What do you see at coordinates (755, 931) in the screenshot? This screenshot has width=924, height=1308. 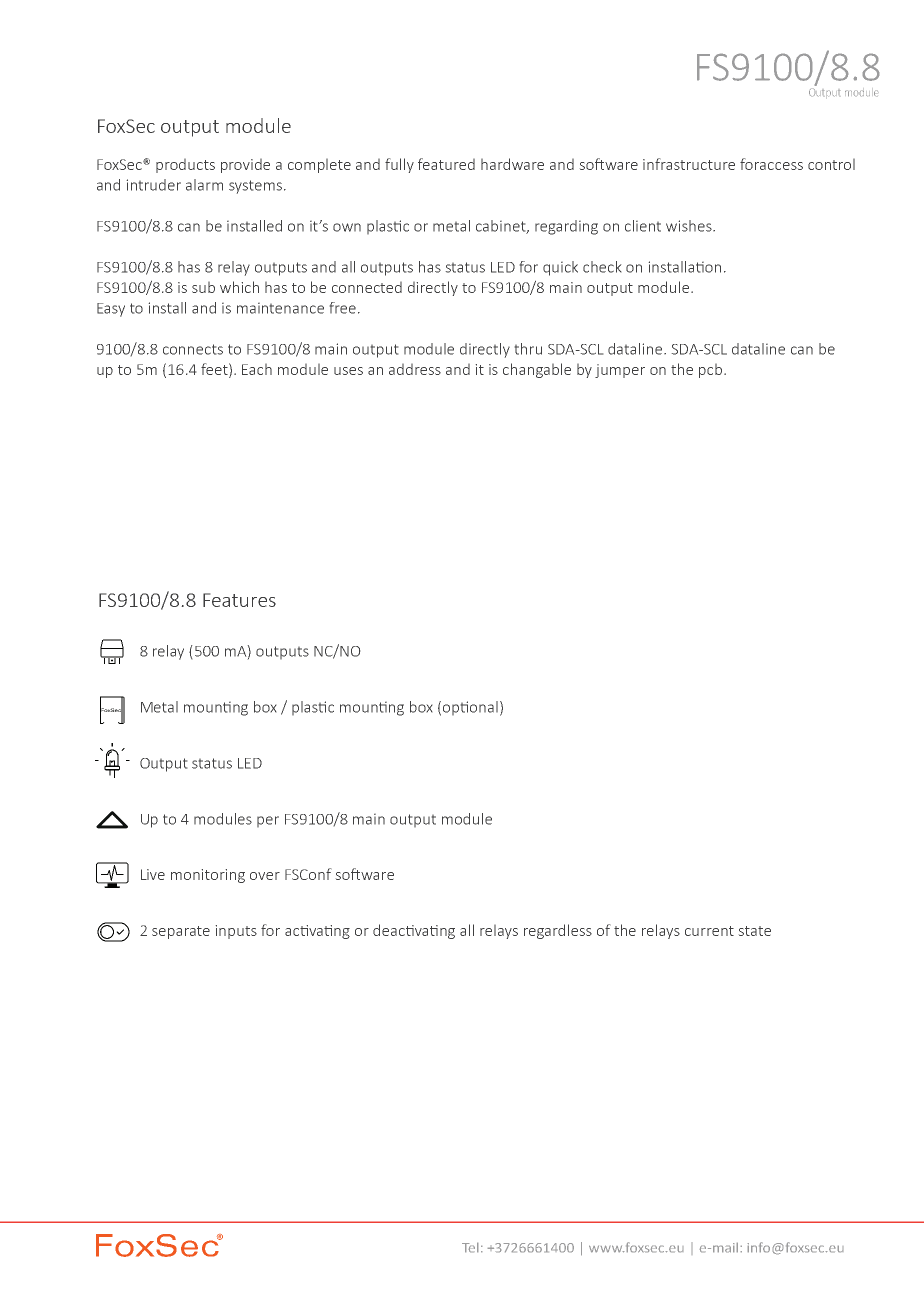 I see `state` at bounding box center [755, 931].
